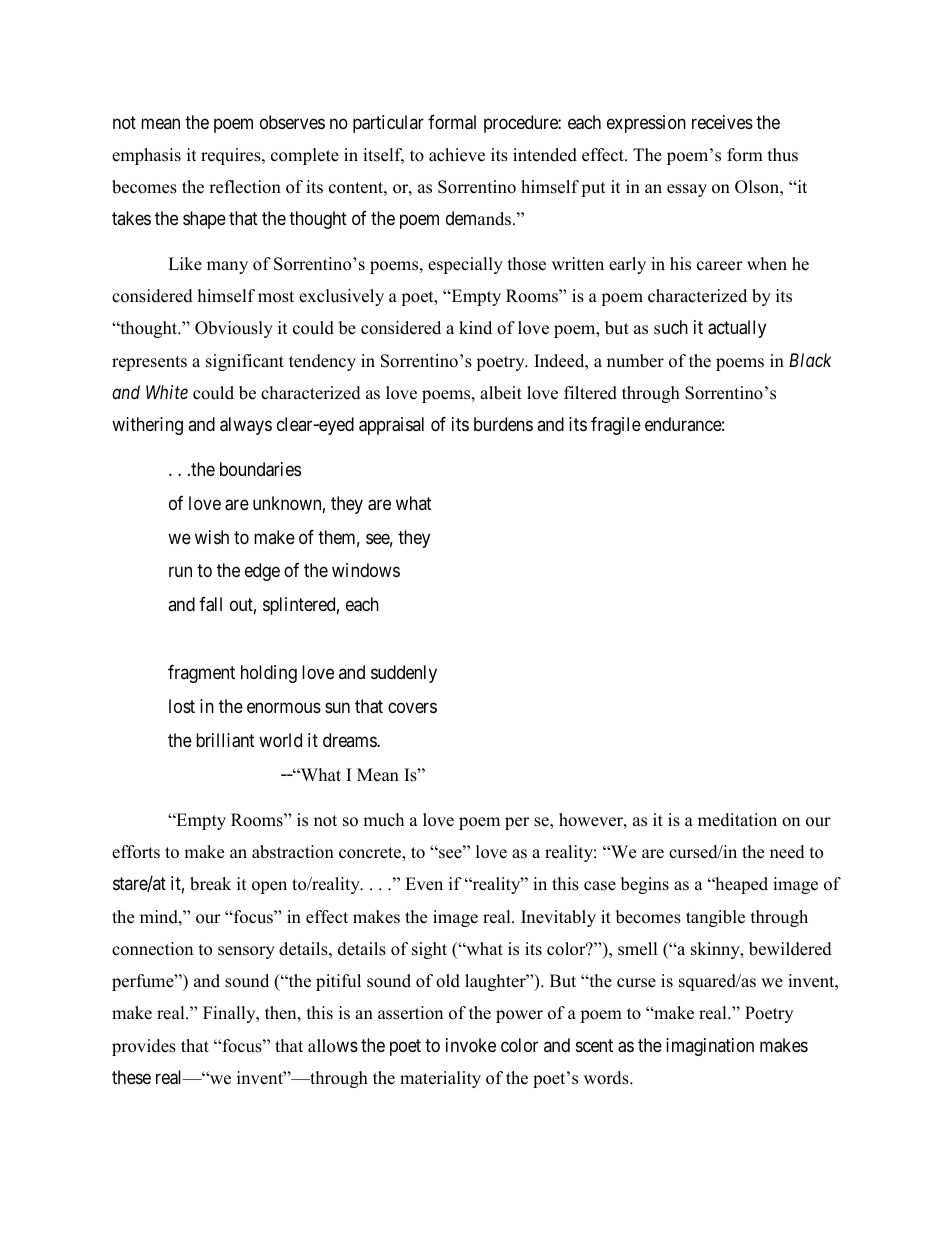 The image size is (952, 1233). What do you see at coordinates (471, 1045) in the screenshot?
I see `invoke` at bounding box center [471, 1045].
